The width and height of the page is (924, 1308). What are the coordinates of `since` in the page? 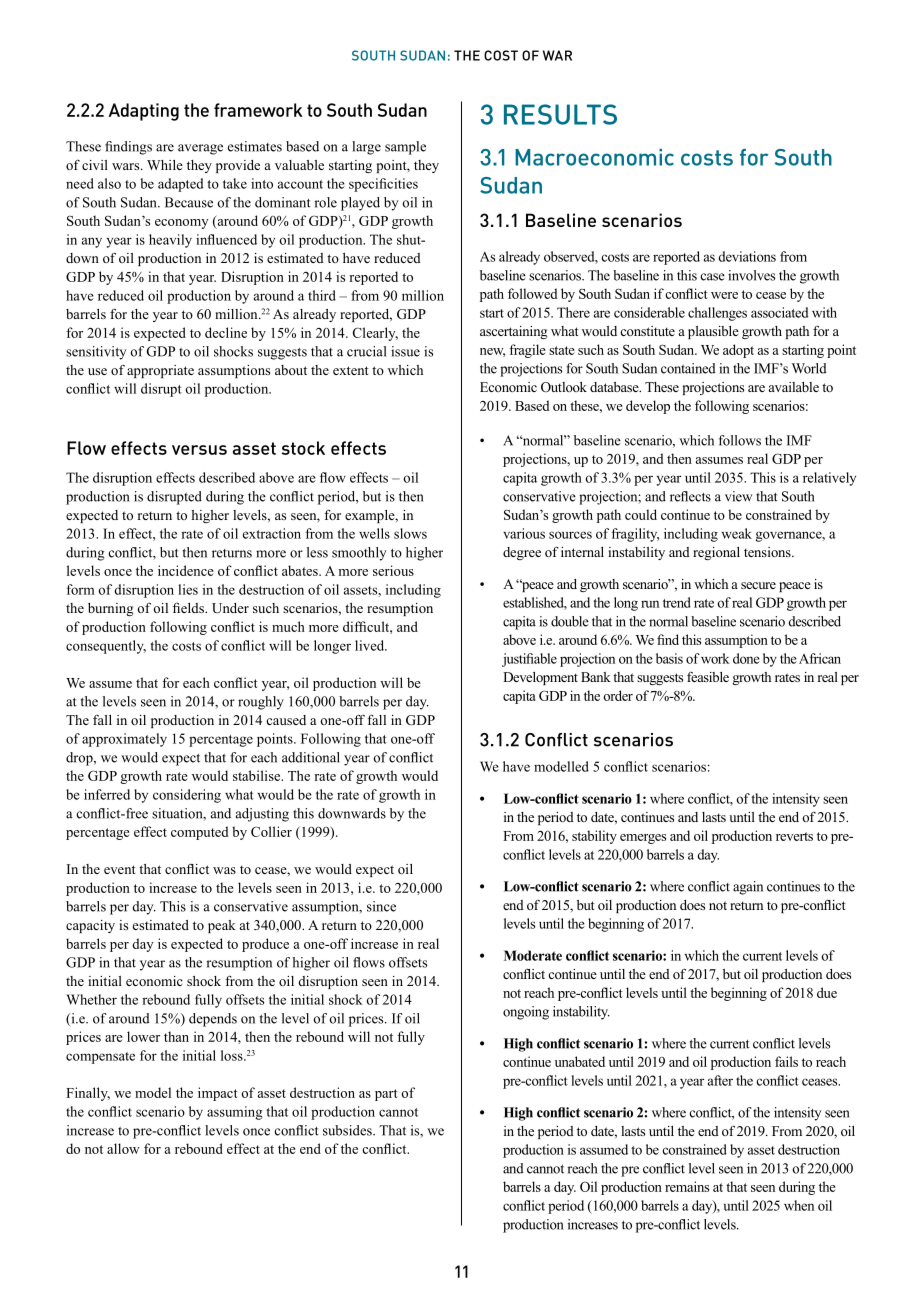 It's located at (381, 906).
